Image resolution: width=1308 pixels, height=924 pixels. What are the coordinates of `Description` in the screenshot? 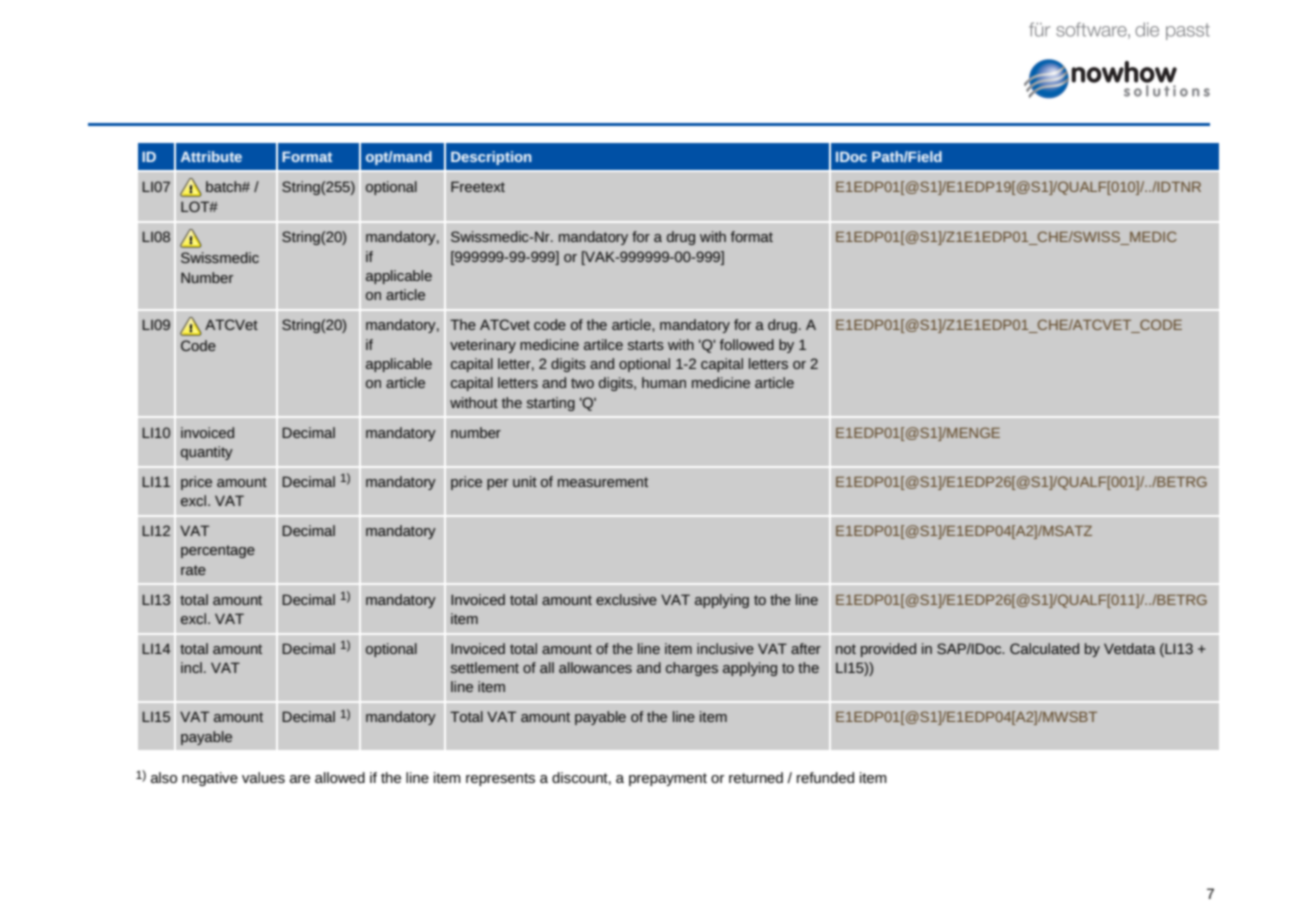 It's located at (491, 158).
